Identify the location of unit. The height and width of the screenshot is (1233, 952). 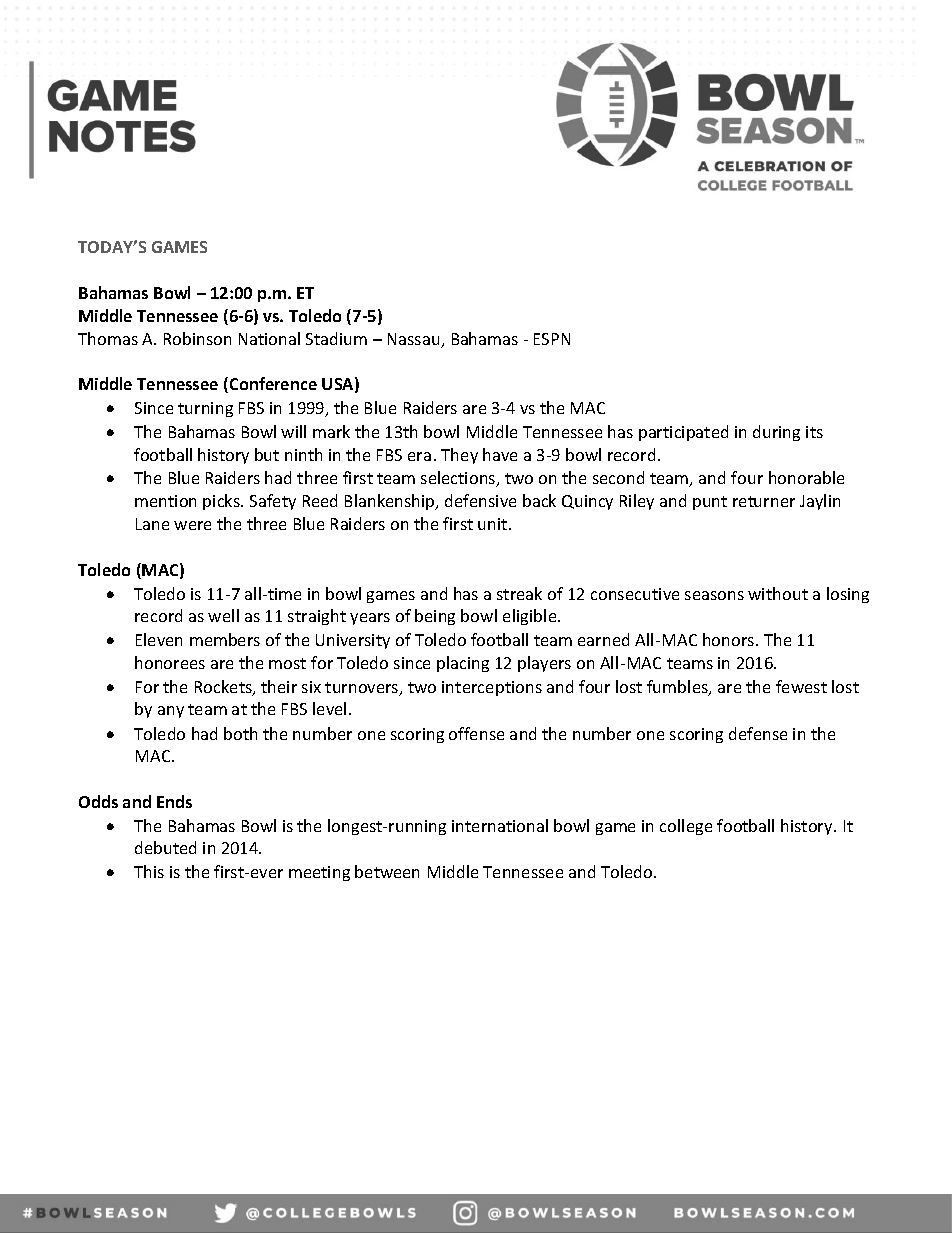
(494, 524).
